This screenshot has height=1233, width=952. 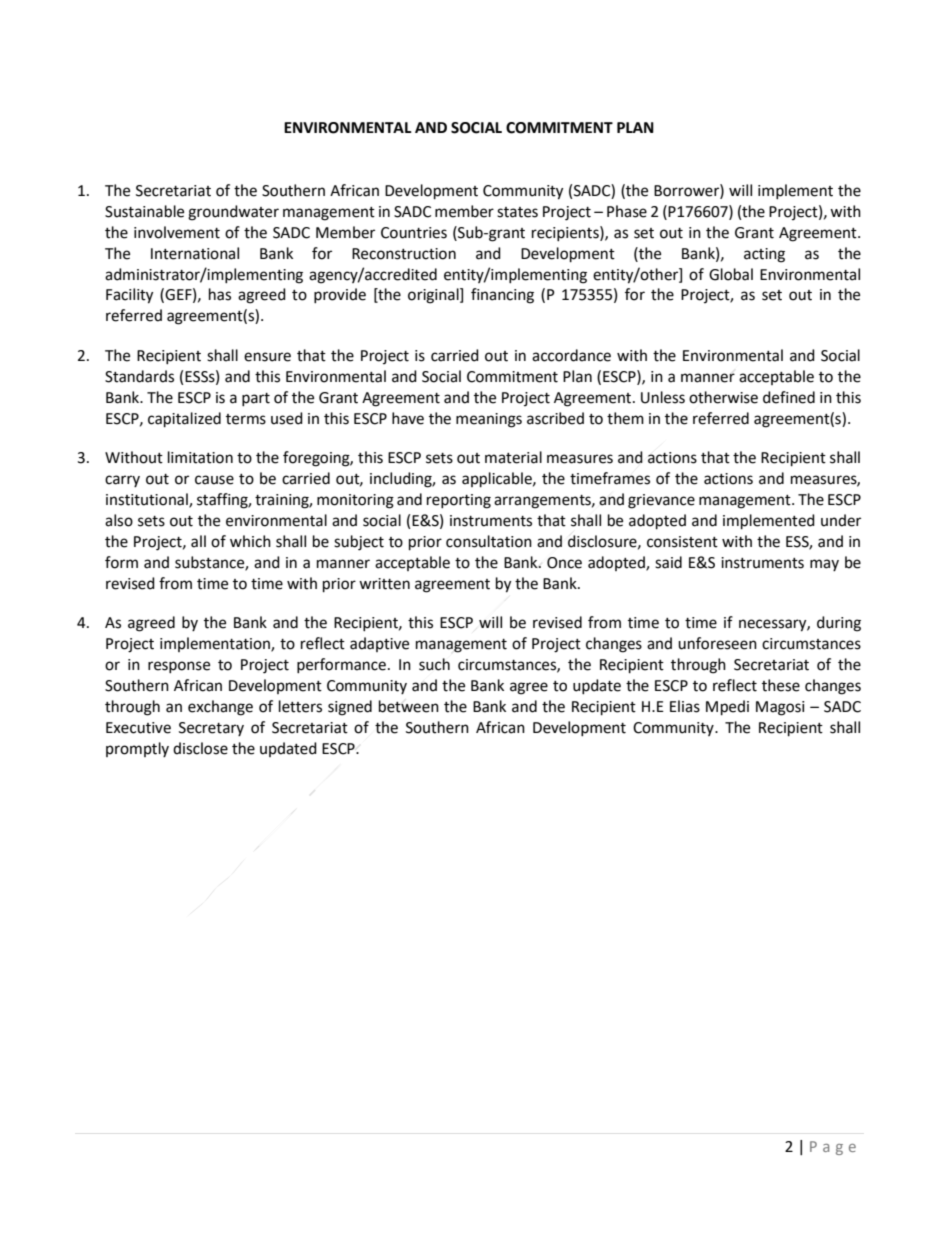 I want to click on Secretary, so click(x=211, y=729).
